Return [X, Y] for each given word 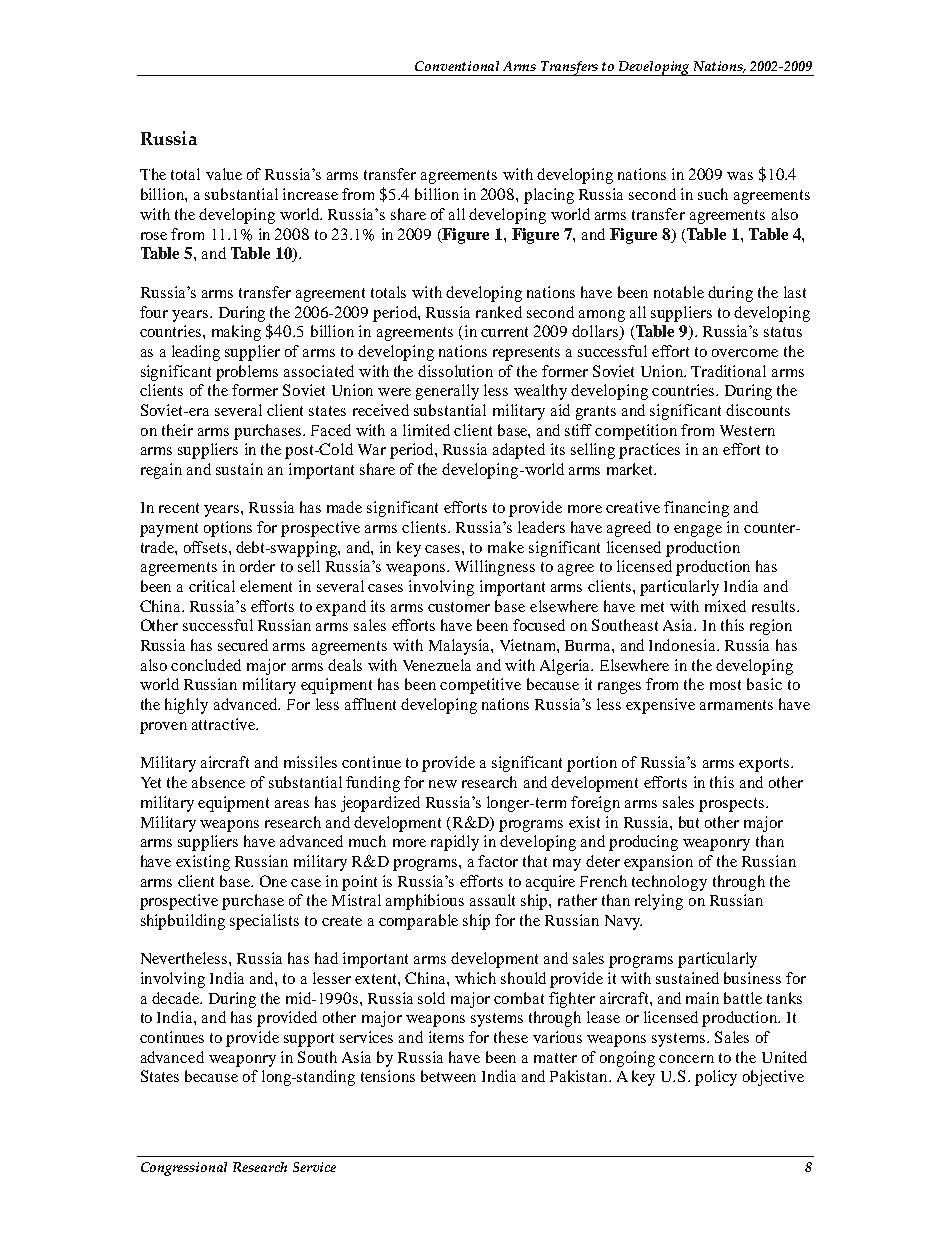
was [740, 176]
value [224, 174]
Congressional [184, 1169]
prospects [731, 805]
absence [218, 782]
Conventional [457, 66]
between [448, 1076]
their [177, 430]
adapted [519, 451]
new [443, 784]
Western [747, 430]
